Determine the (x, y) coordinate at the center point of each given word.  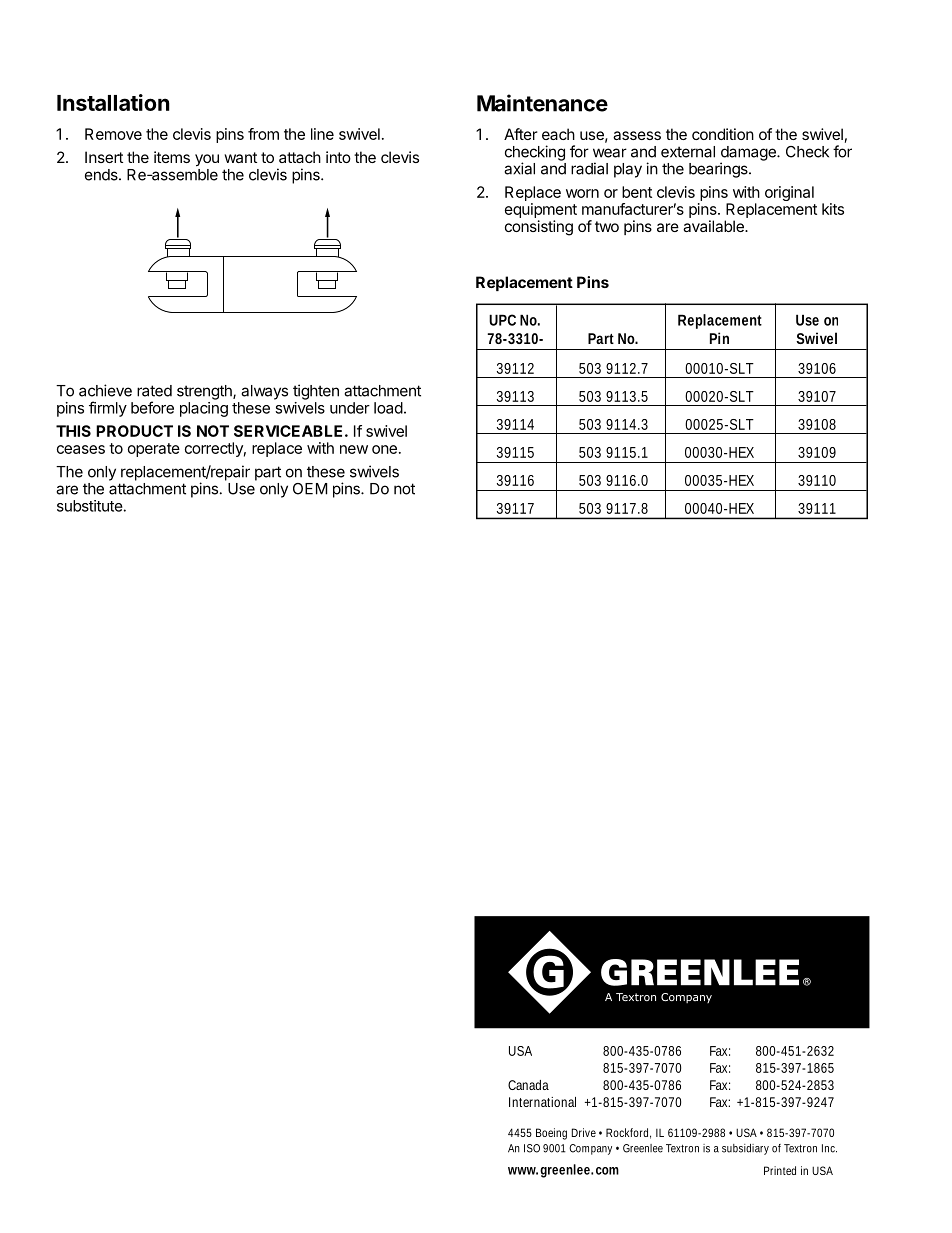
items (172, 157)
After (521, 134)
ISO (532, 1148)
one (384, 449)
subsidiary (745, 1149)
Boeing (551, 1134)
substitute (90, 506)
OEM (310, 489)
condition (723, 134)
